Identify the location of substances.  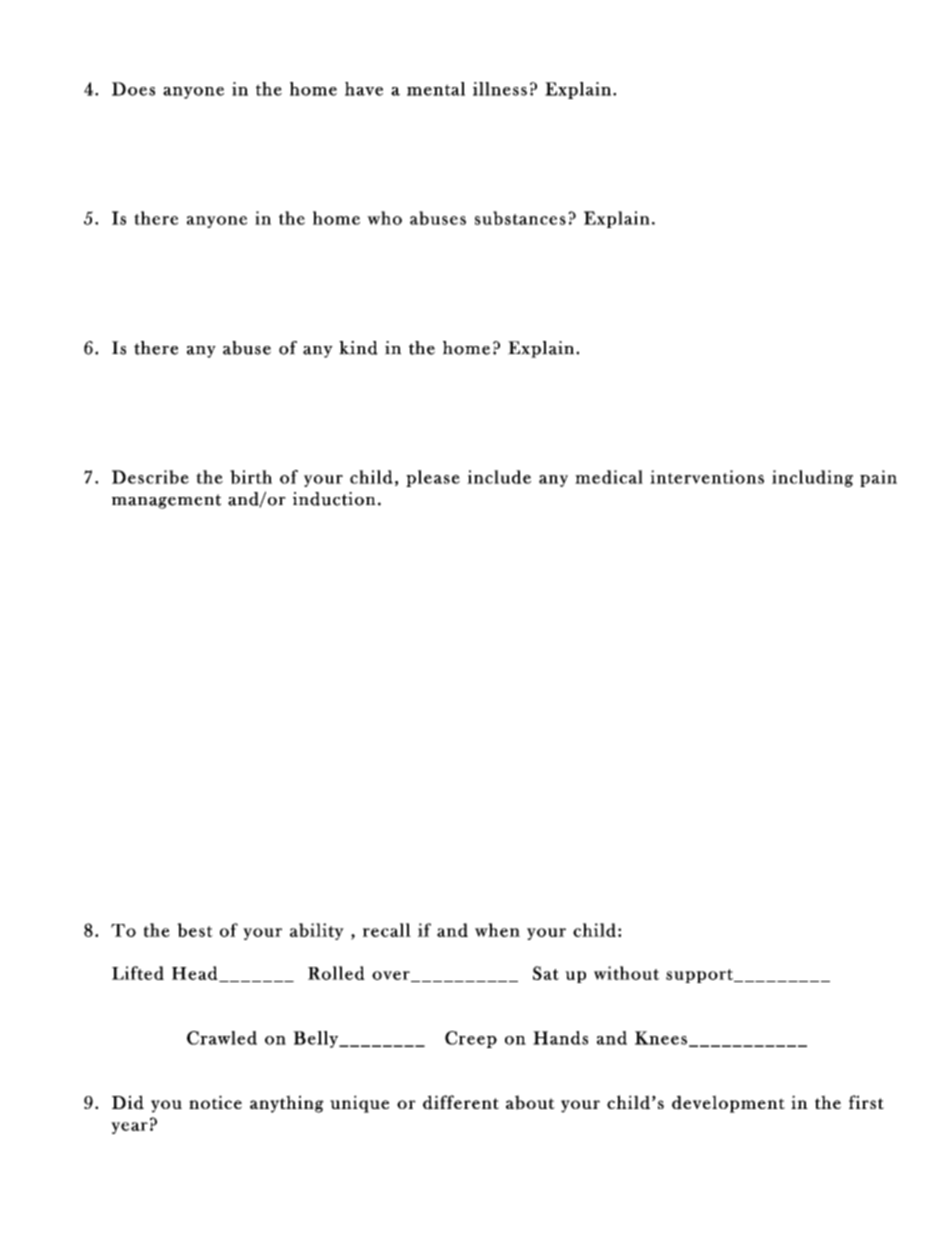
(520, 218).
